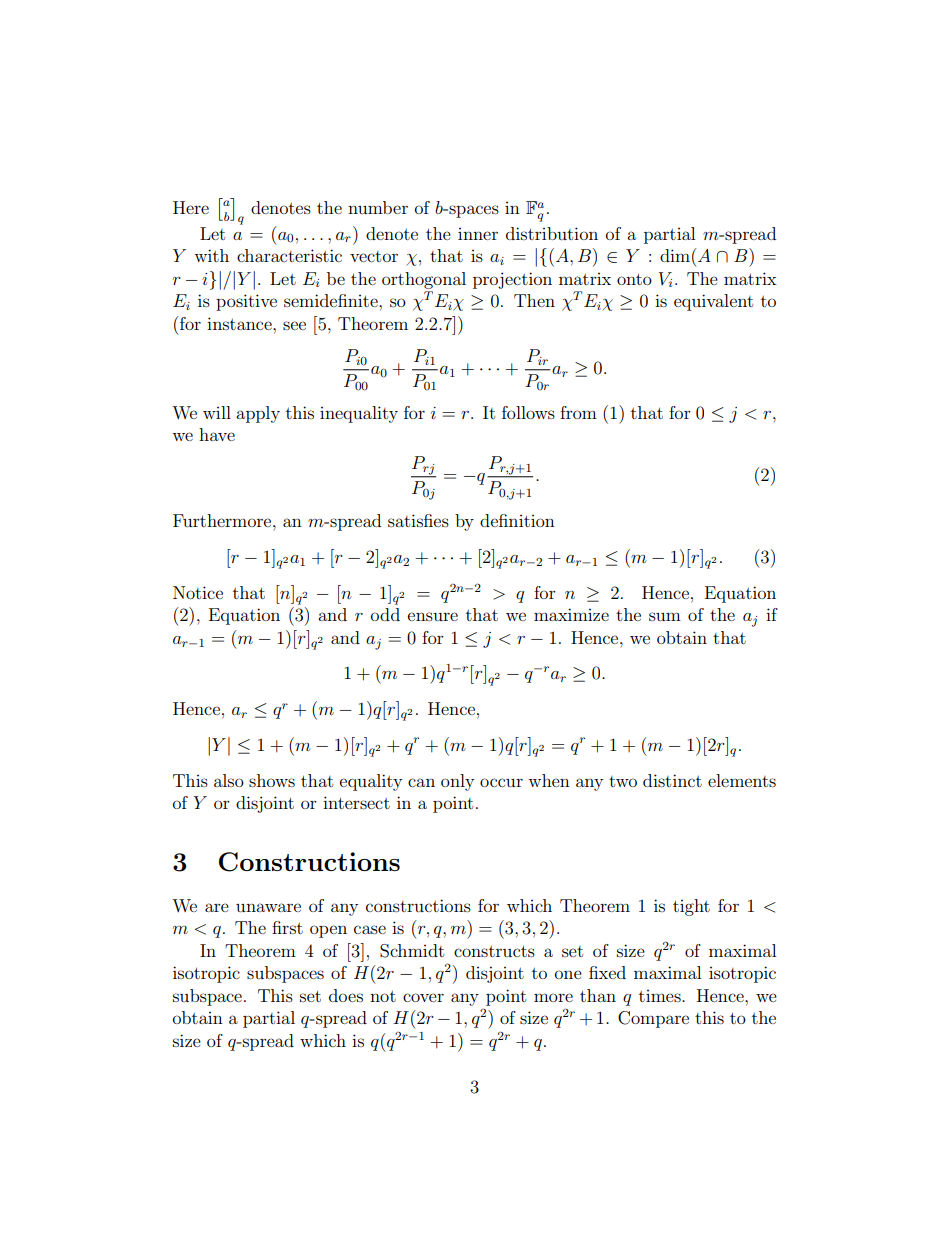 The width and height of the page is (952, 1233). I want to click on inner, so click(478, 234).
